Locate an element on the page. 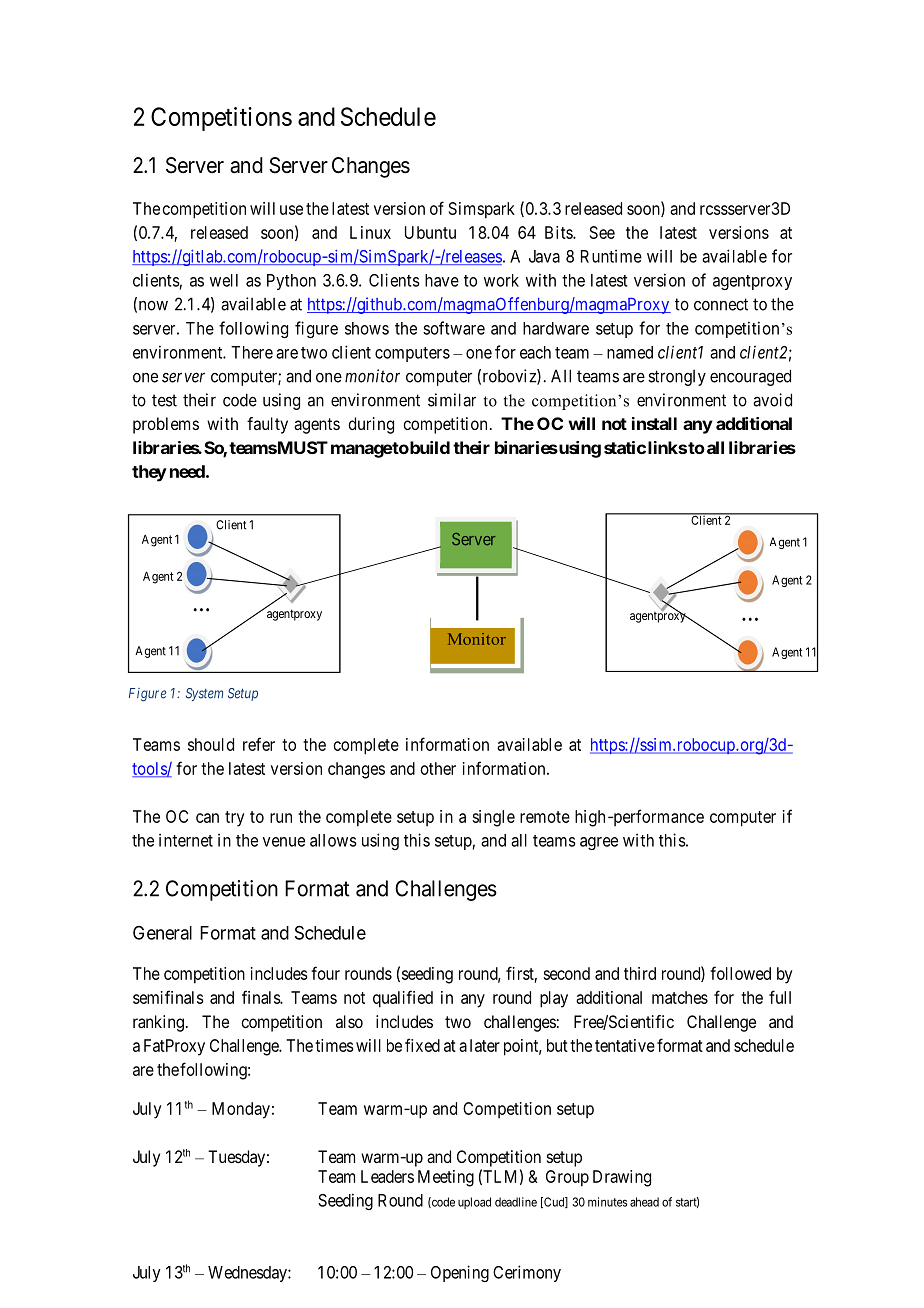 The width and height of the page is (924, 1308). agree is located at coordinates (599, 843).
